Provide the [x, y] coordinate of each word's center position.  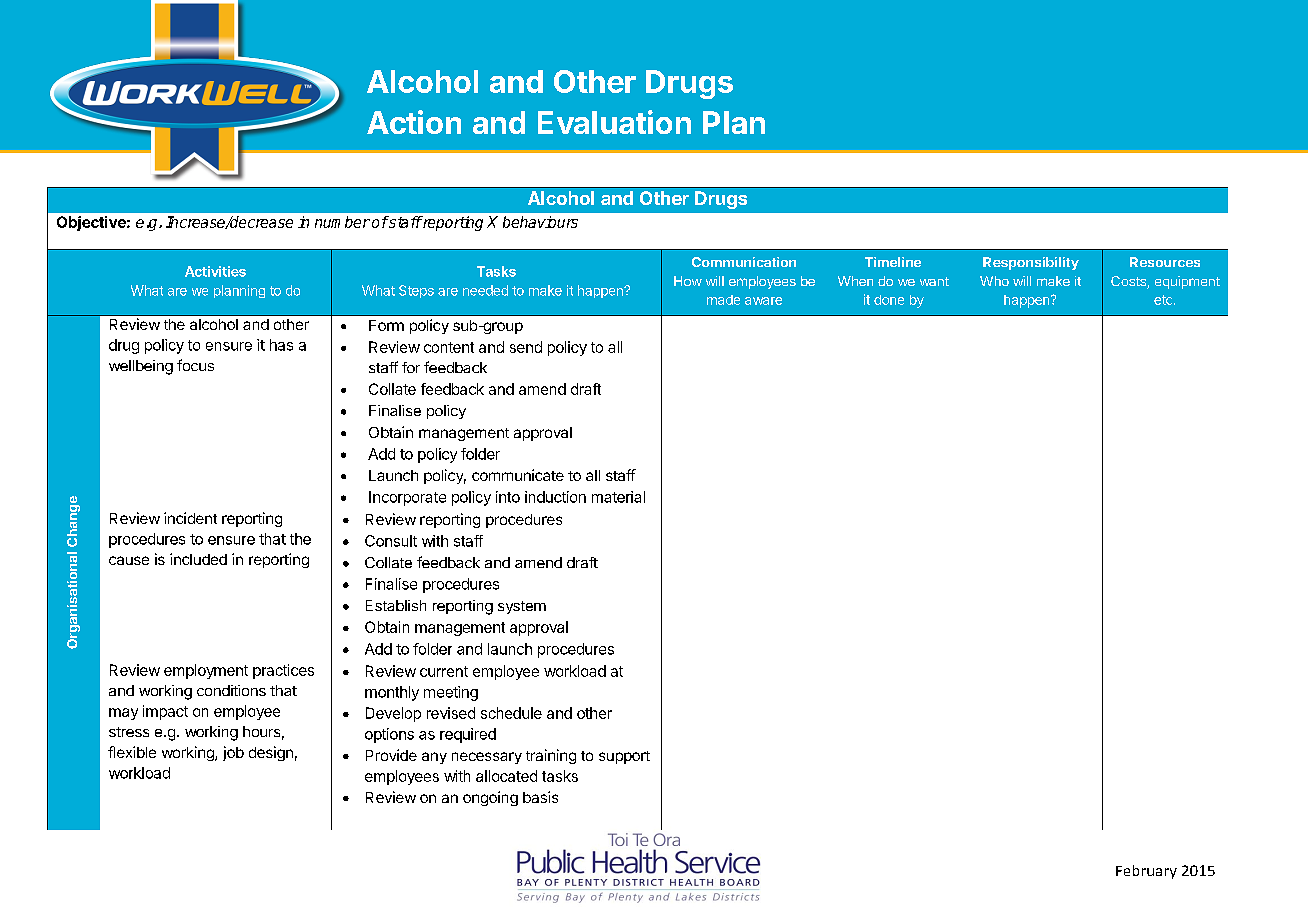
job [233, 753]
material [618, 497]
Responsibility [1031, 263]
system [522, 607]
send [526, 347]
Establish [396, 605]
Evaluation [614, 122]
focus [195, 365]
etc [1164, 300]
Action [414, 122]
